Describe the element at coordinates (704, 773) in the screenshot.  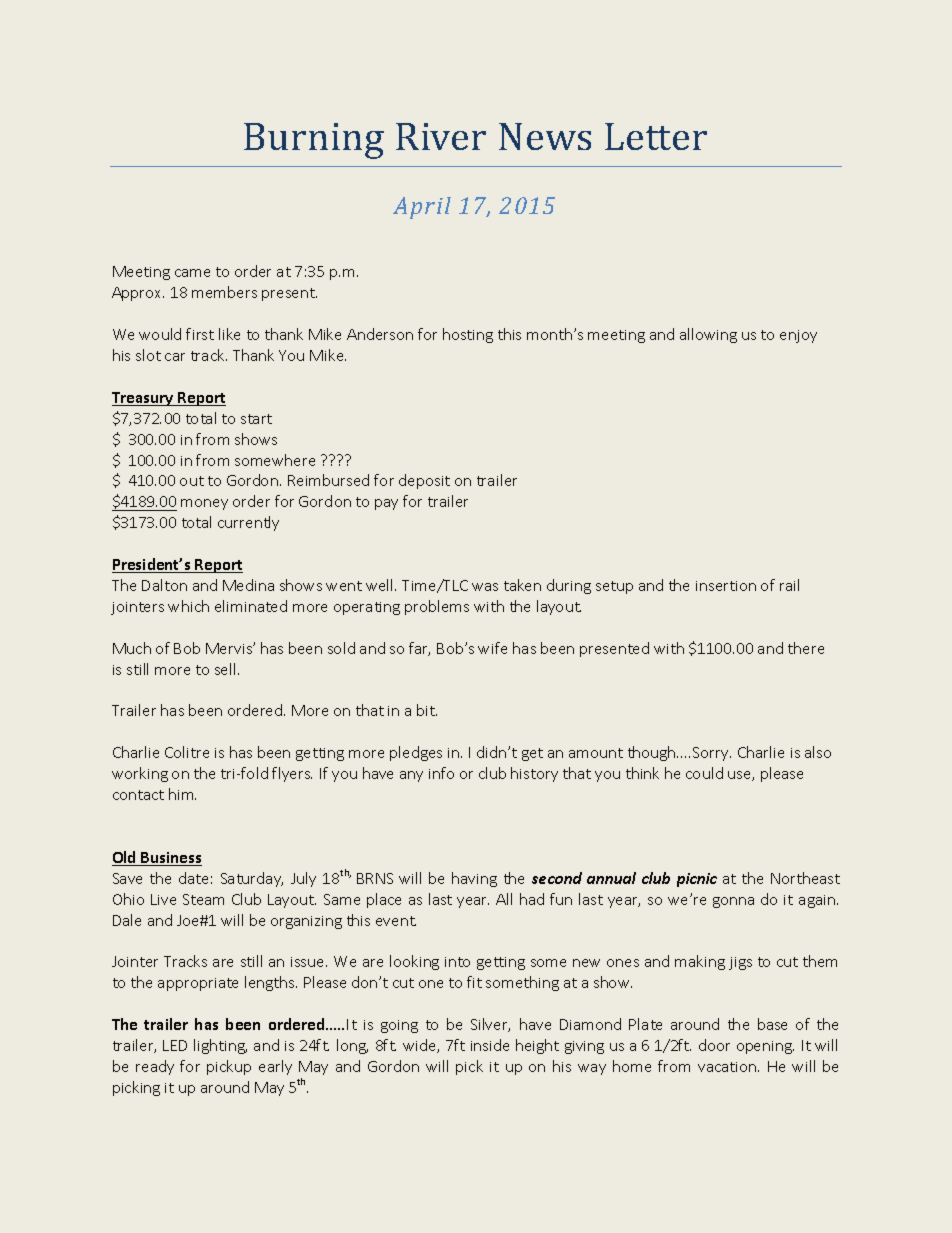
I see `could` at that location.
